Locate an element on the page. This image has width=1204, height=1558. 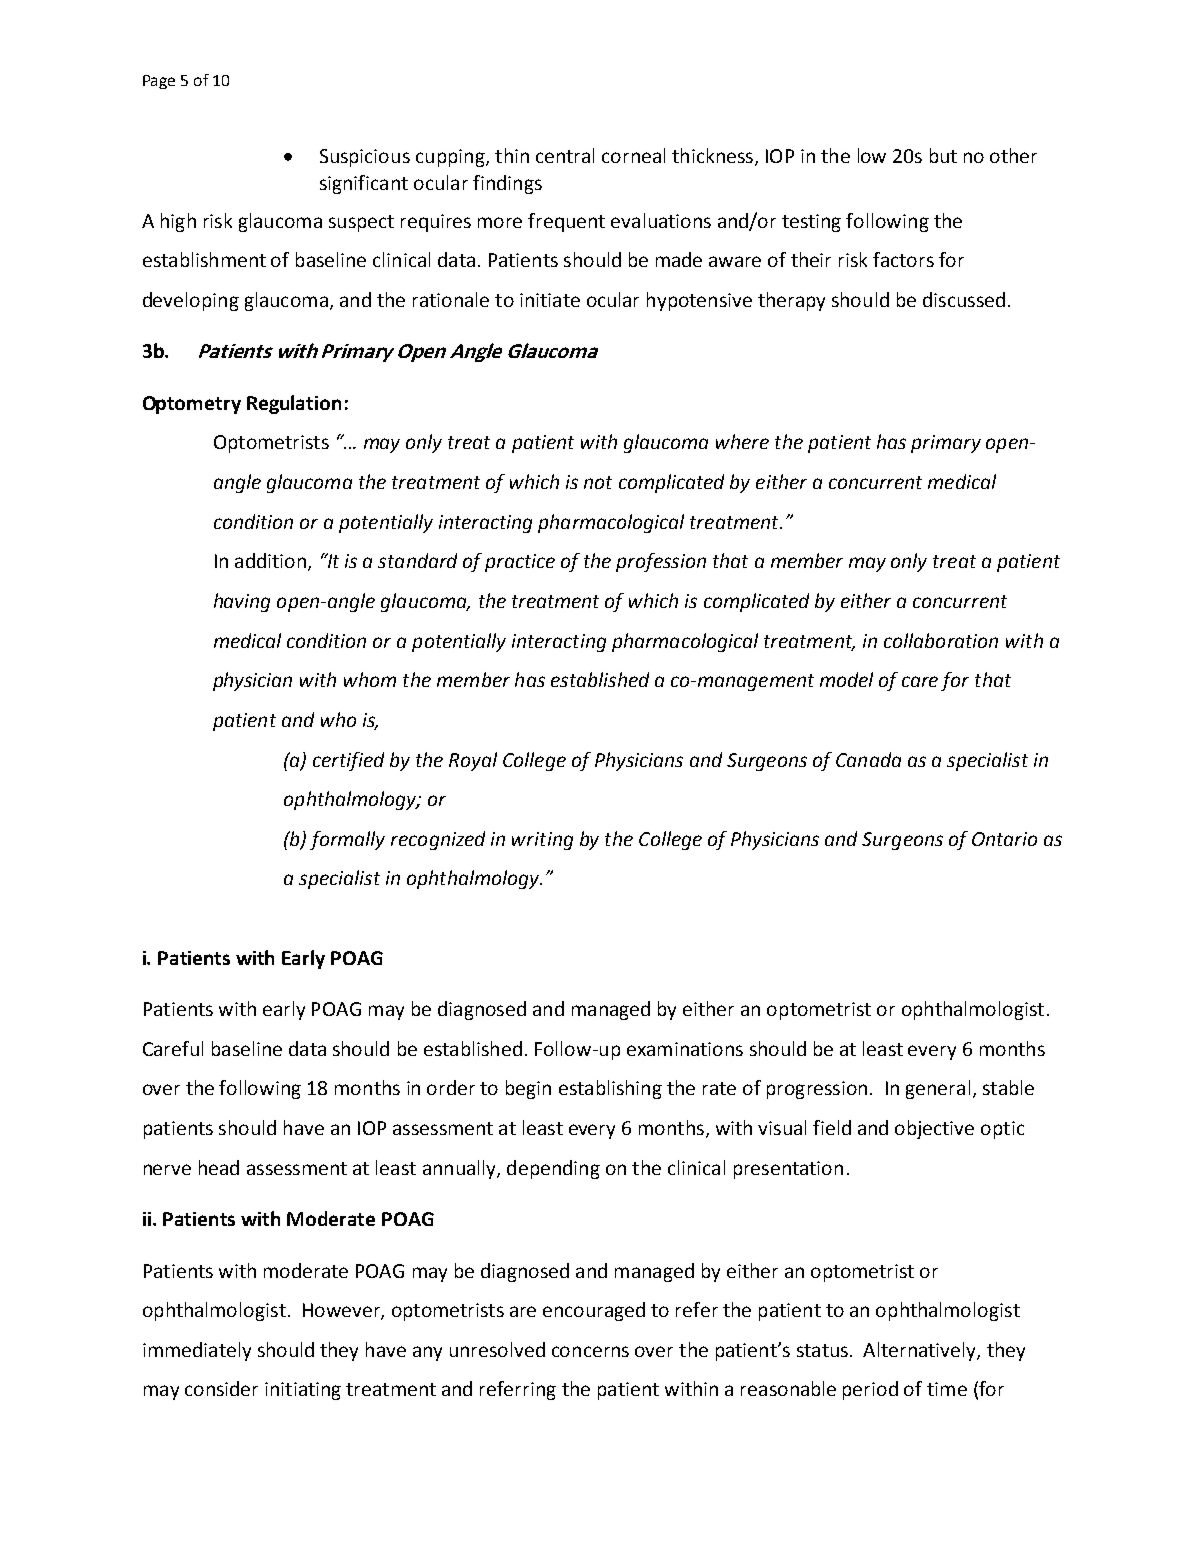
Regulation is located at coordinates (294, 404).
